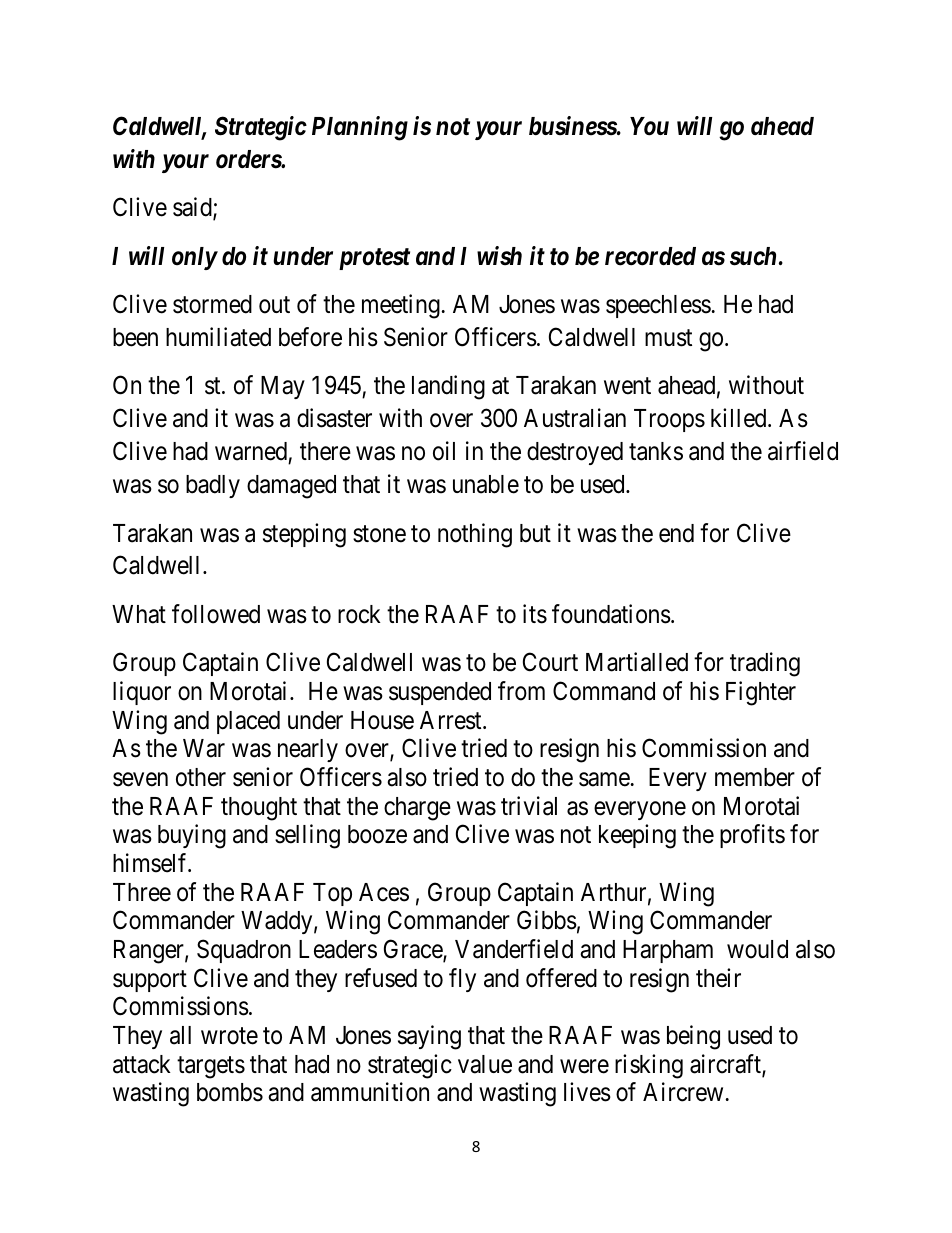  Describe the element at coordinates (755, 777) in the screenshot. I see `member` at that location.
